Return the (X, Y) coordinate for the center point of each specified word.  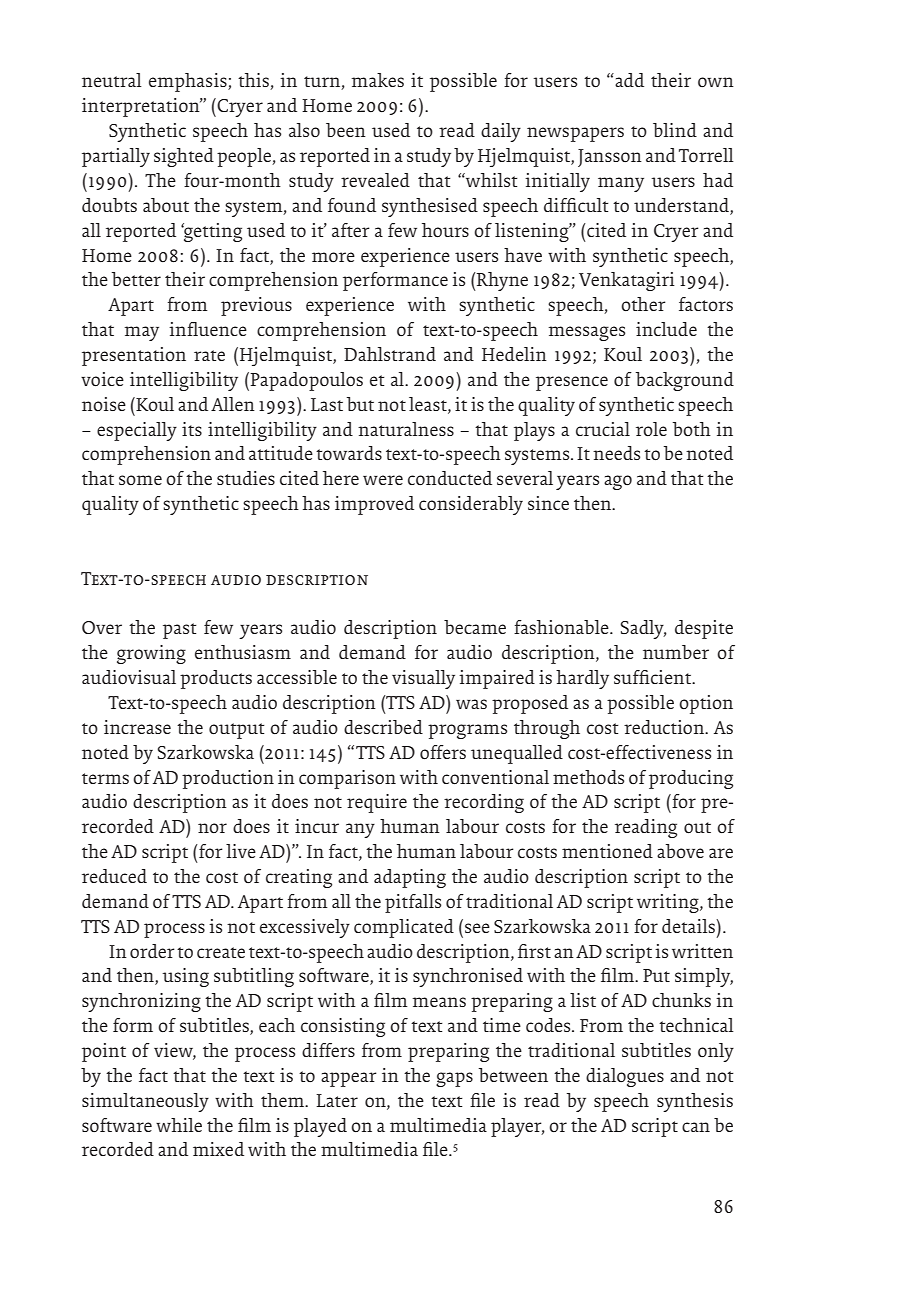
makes (378, 80)
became (475, 627)
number (676, 652)
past (179, 631)
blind (675, 130)
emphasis (189, 82)
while (179, 1125)
